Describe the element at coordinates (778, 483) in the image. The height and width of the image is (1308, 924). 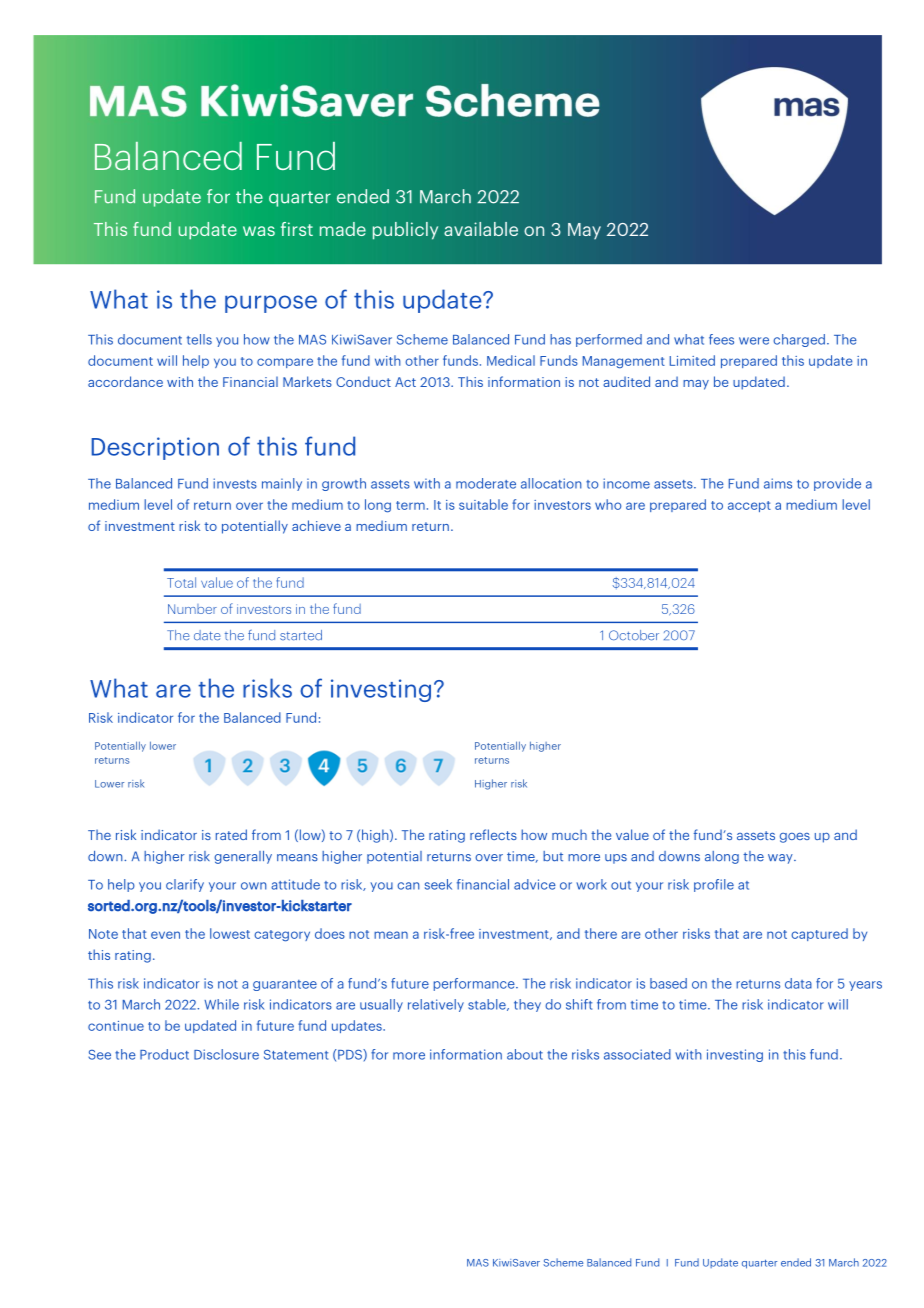
I see `aims` at that location.
